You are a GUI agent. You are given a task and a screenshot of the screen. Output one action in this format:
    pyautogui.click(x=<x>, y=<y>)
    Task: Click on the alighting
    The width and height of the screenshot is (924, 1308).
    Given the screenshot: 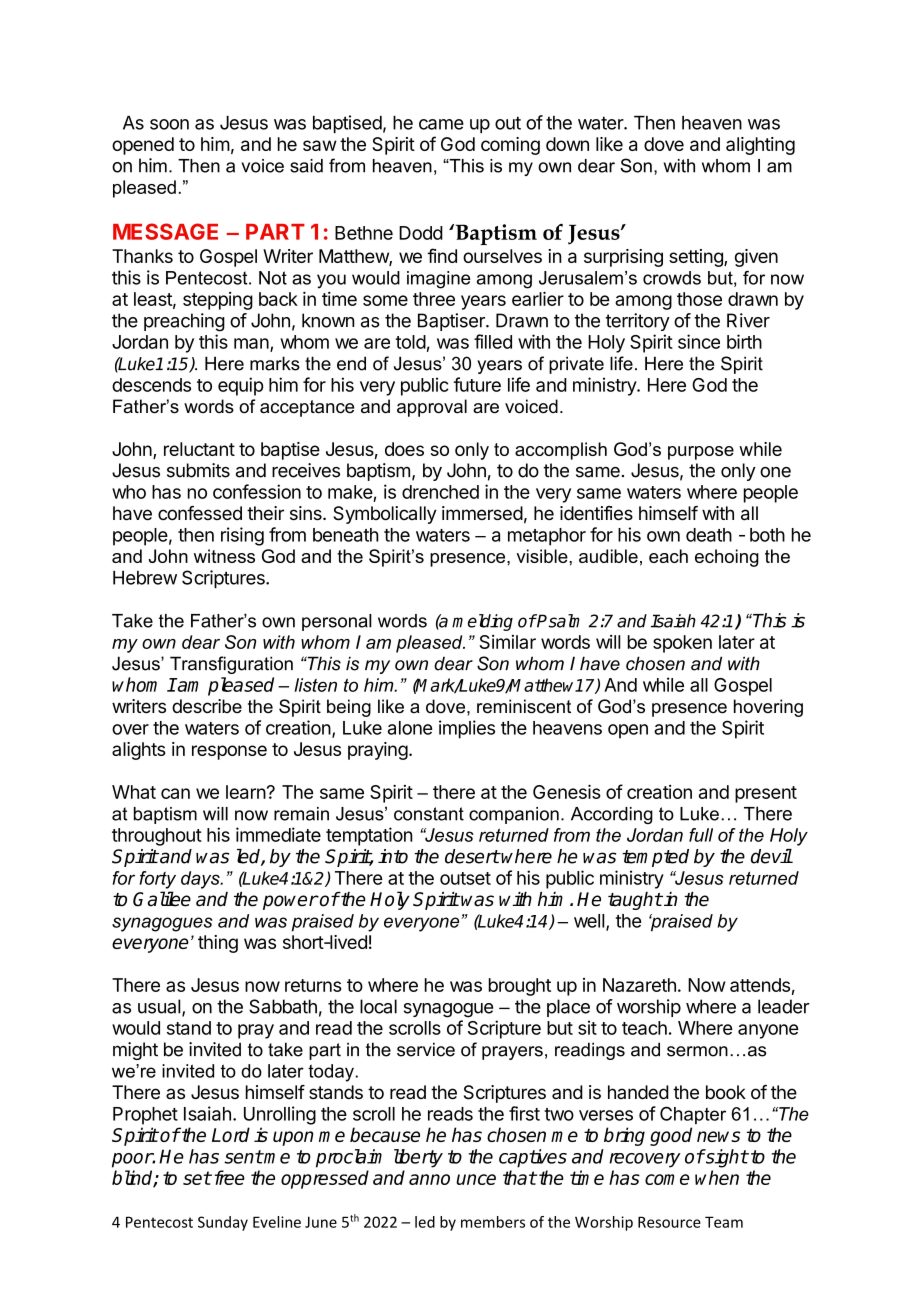 What is the action you would take?
    pyautogui.click(x=760, y=146)
